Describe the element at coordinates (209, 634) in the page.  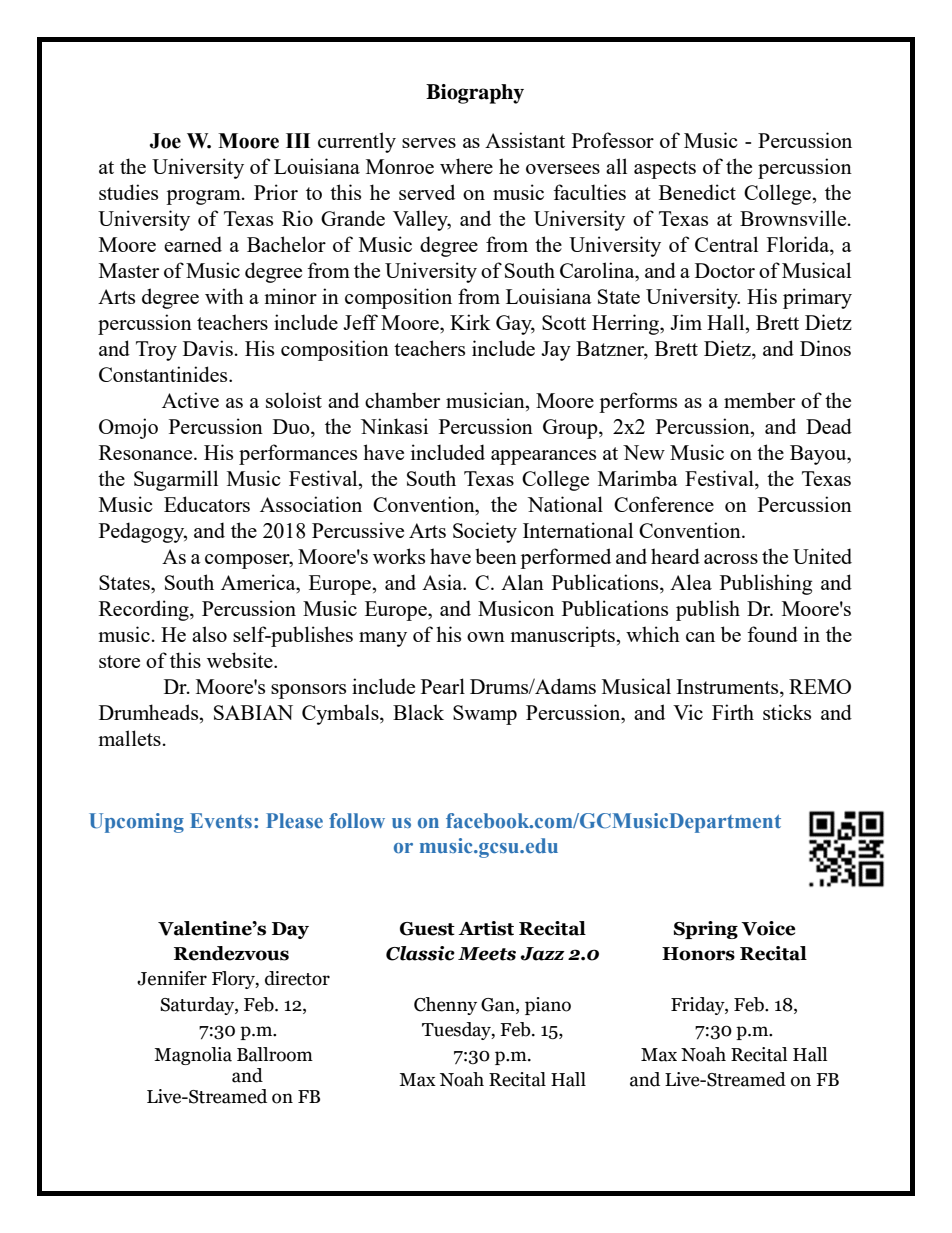
I see `also` at that location.
